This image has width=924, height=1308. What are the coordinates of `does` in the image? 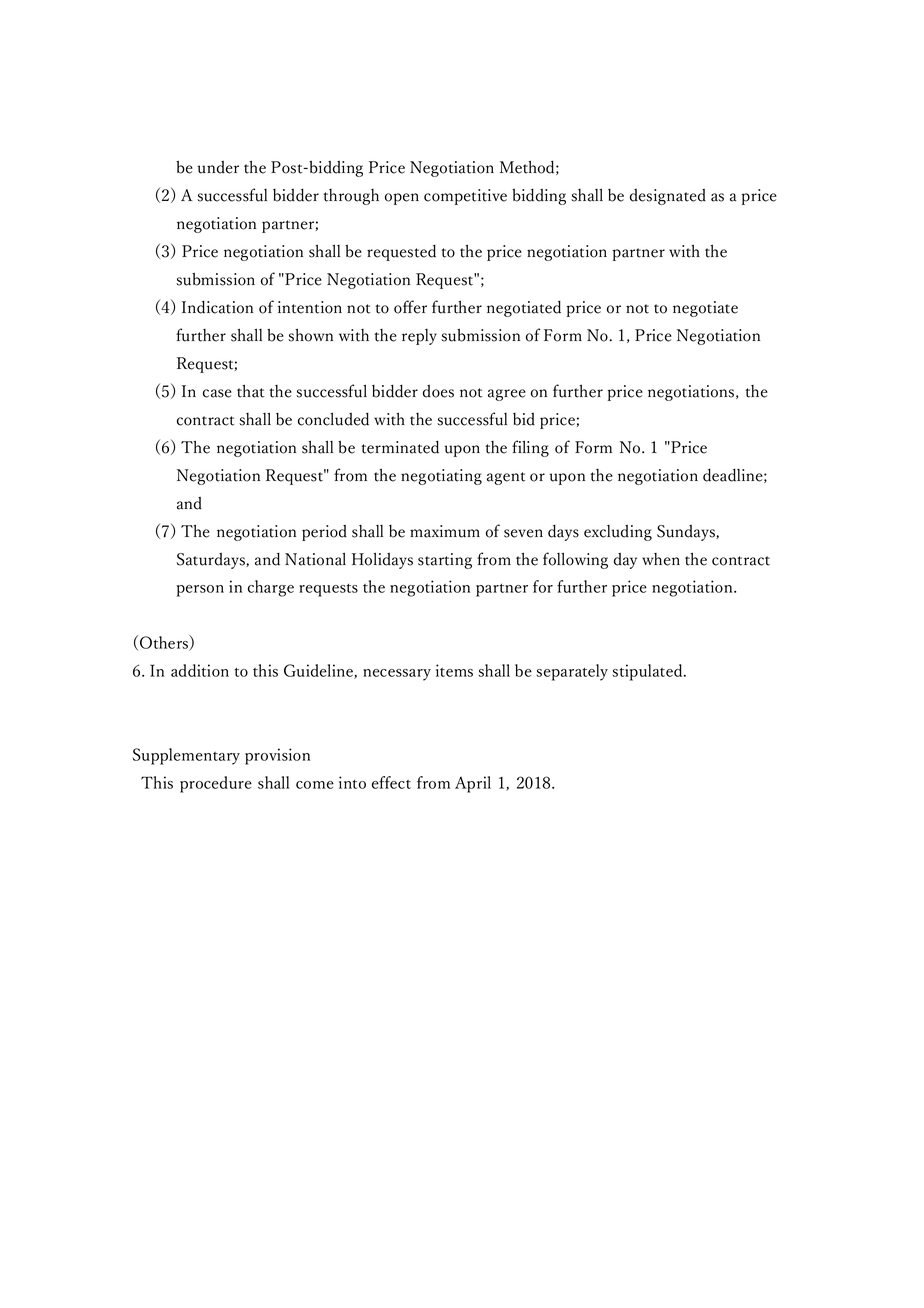 It's located at (438, 391).
